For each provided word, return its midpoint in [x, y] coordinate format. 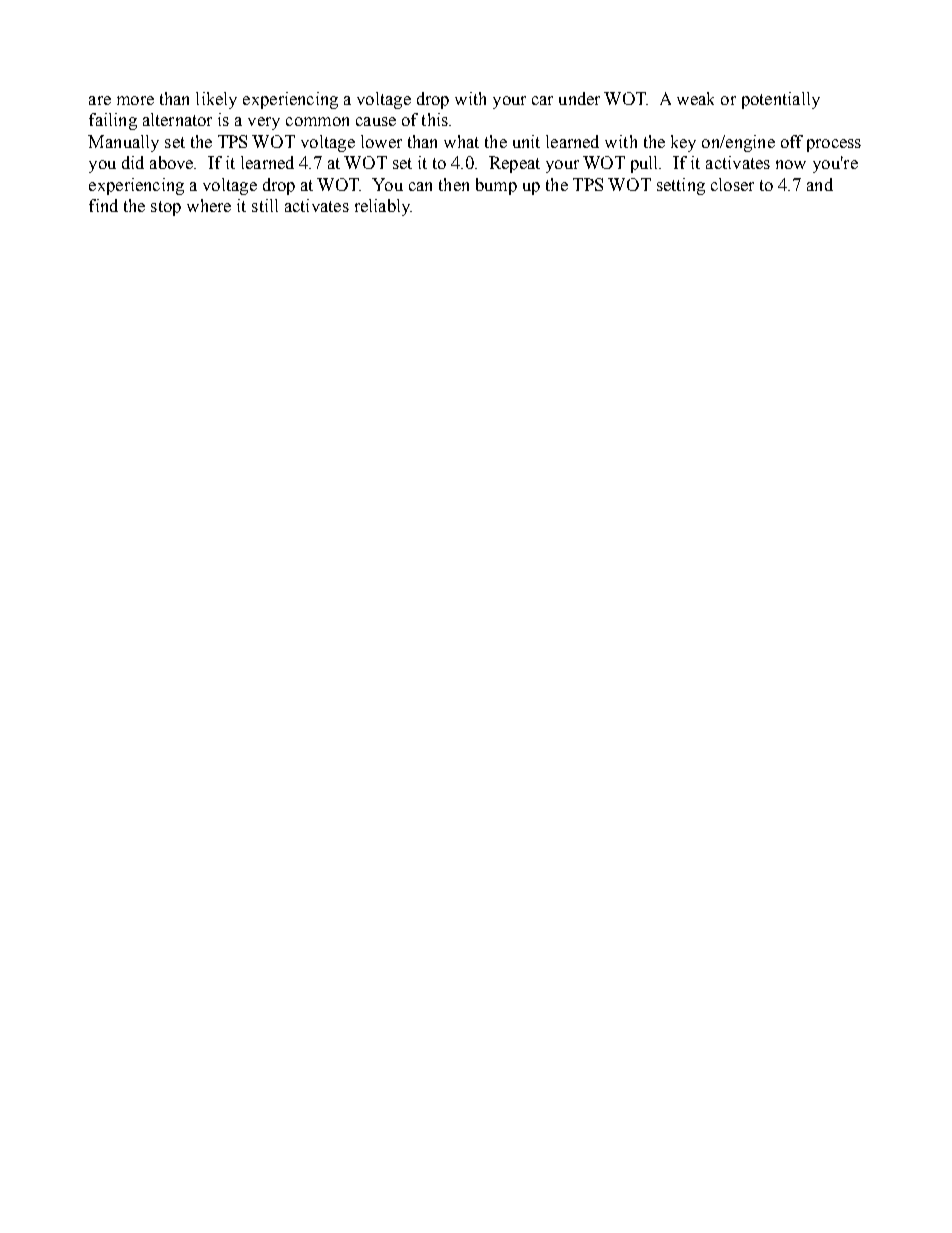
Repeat [514, 164]
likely [216, 100]
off [792, 141]
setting [681, 186]
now [791, 164]
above [173, 162]
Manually [123, 143]
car [542, 100]
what [461, 141]
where [209, 205]
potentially [781, 100]
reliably [383, 207]
